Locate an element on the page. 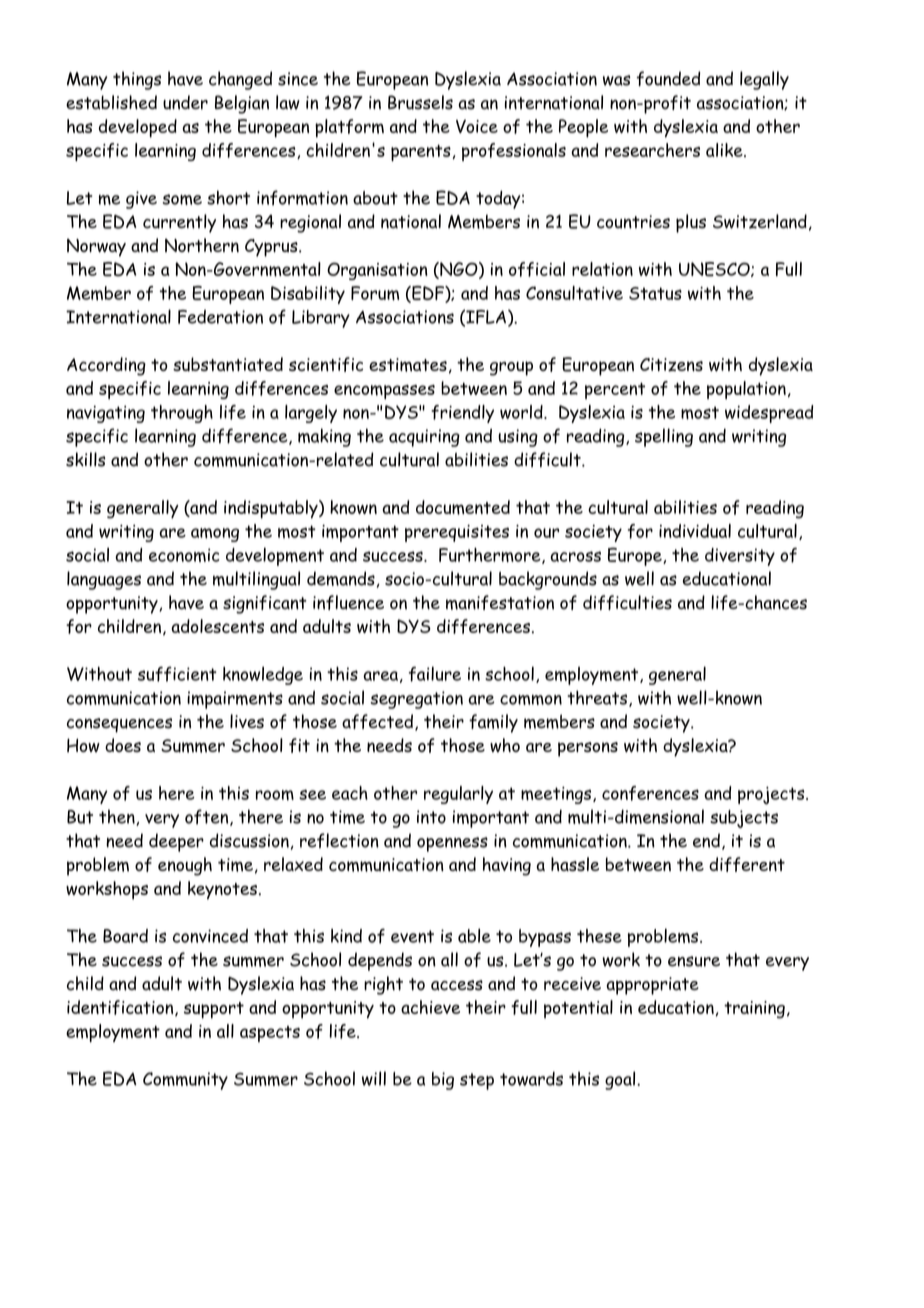  through is located at coordinates (182, 414).
